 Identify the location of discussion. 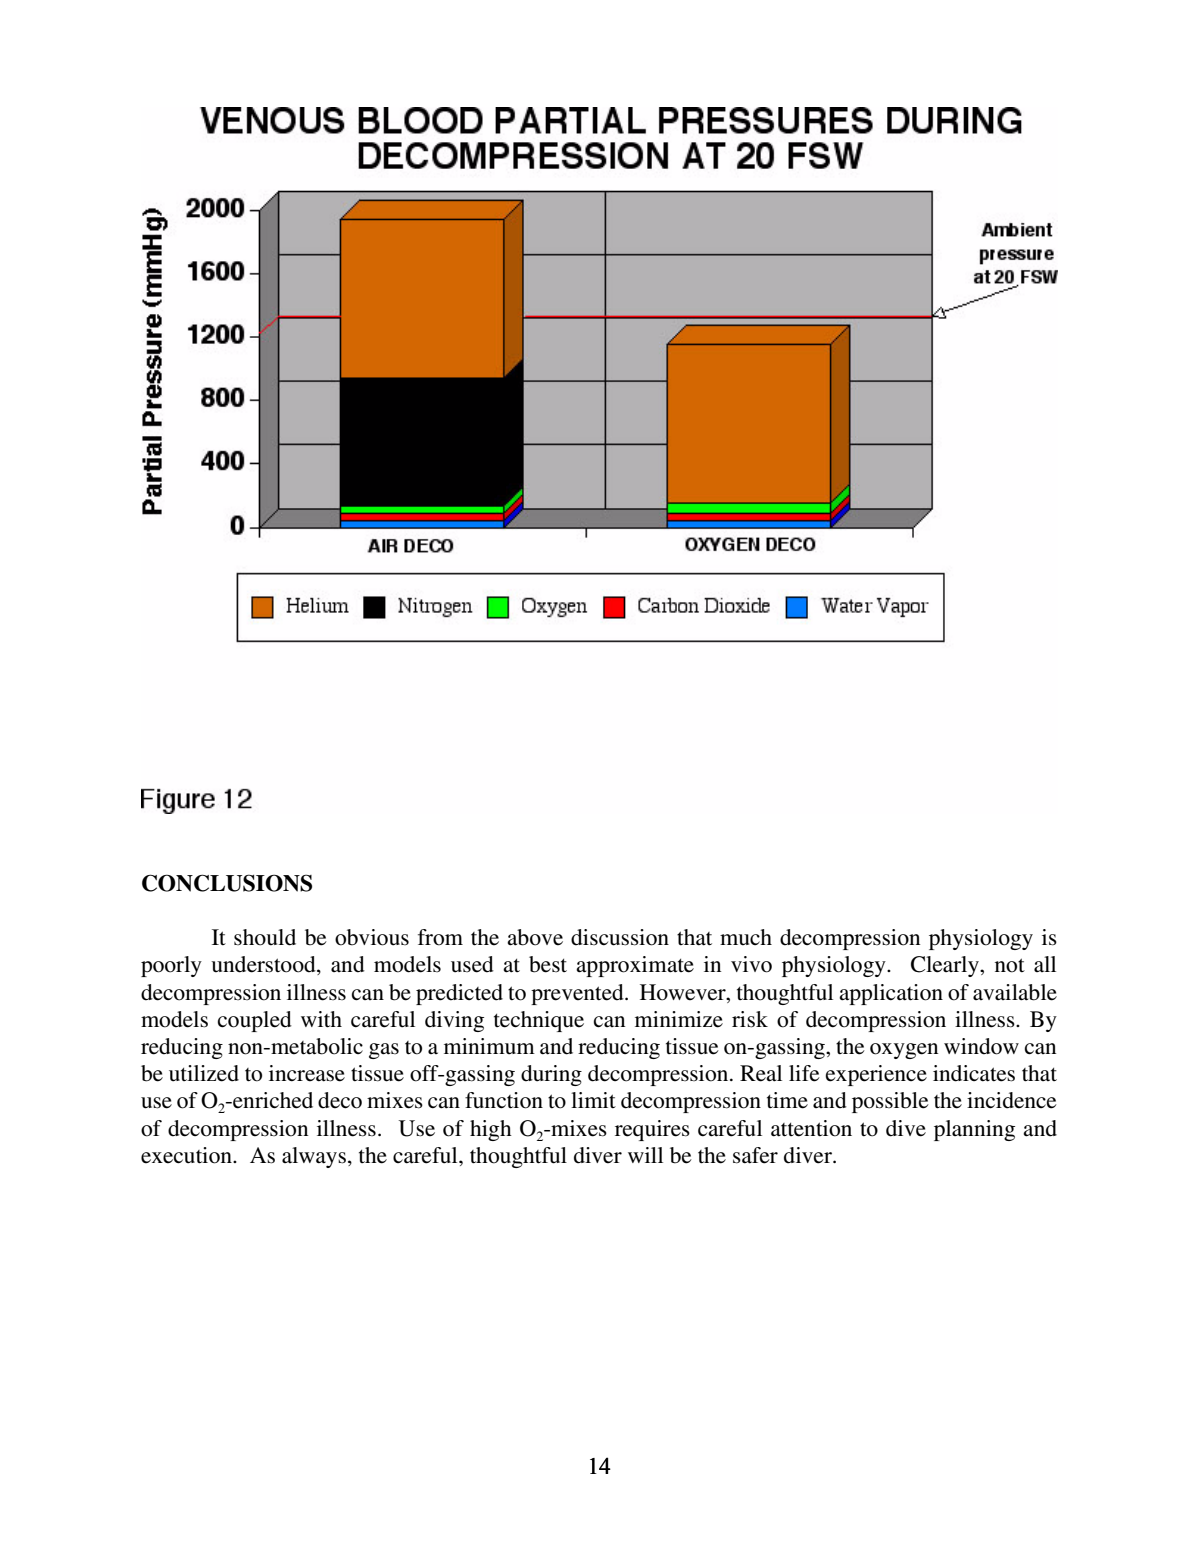
(620, 937).
